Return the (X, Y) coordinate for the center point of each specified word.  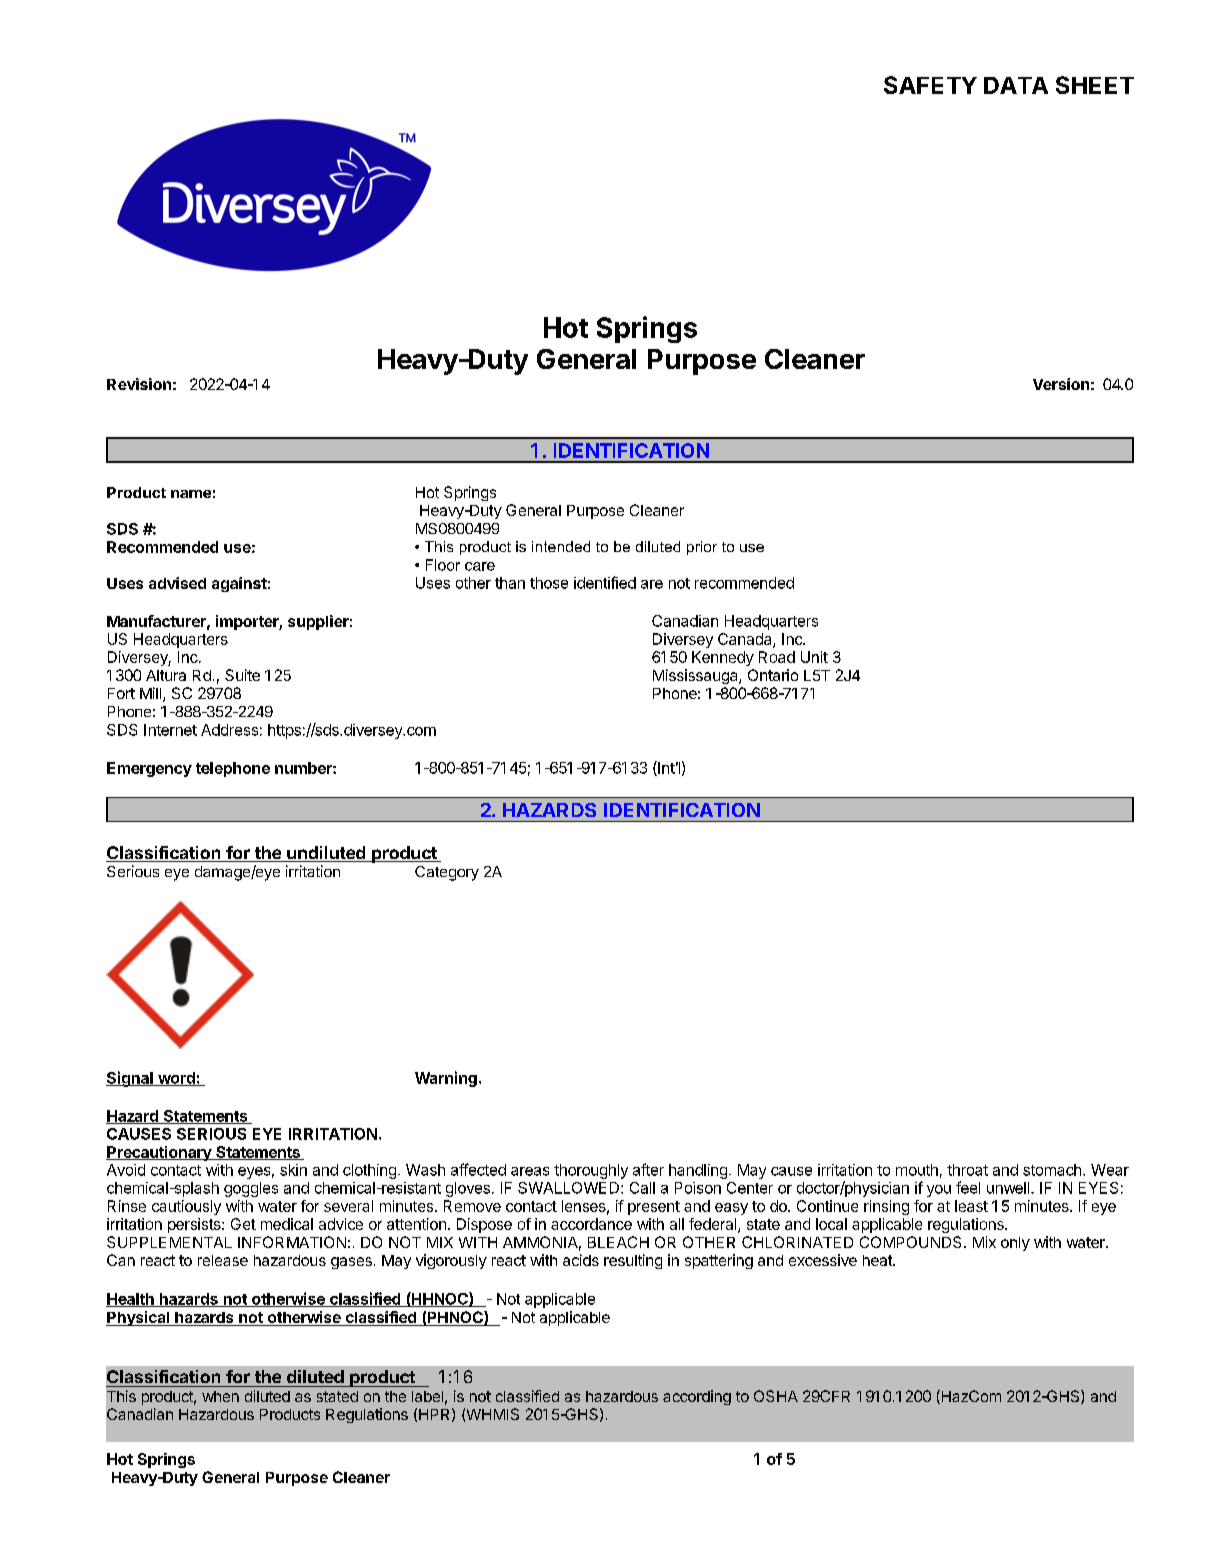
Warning (446, 1079)
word (176, 1079)
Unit (814, 657)
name (191, 494)
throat (967, 1170)
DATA (1016, 85)
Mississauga (696, 676)
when (220, 1396)
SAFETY (930, 85)
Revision (139, 384)
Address (229, 730)
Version (1061, 384)
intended (561, 546)
